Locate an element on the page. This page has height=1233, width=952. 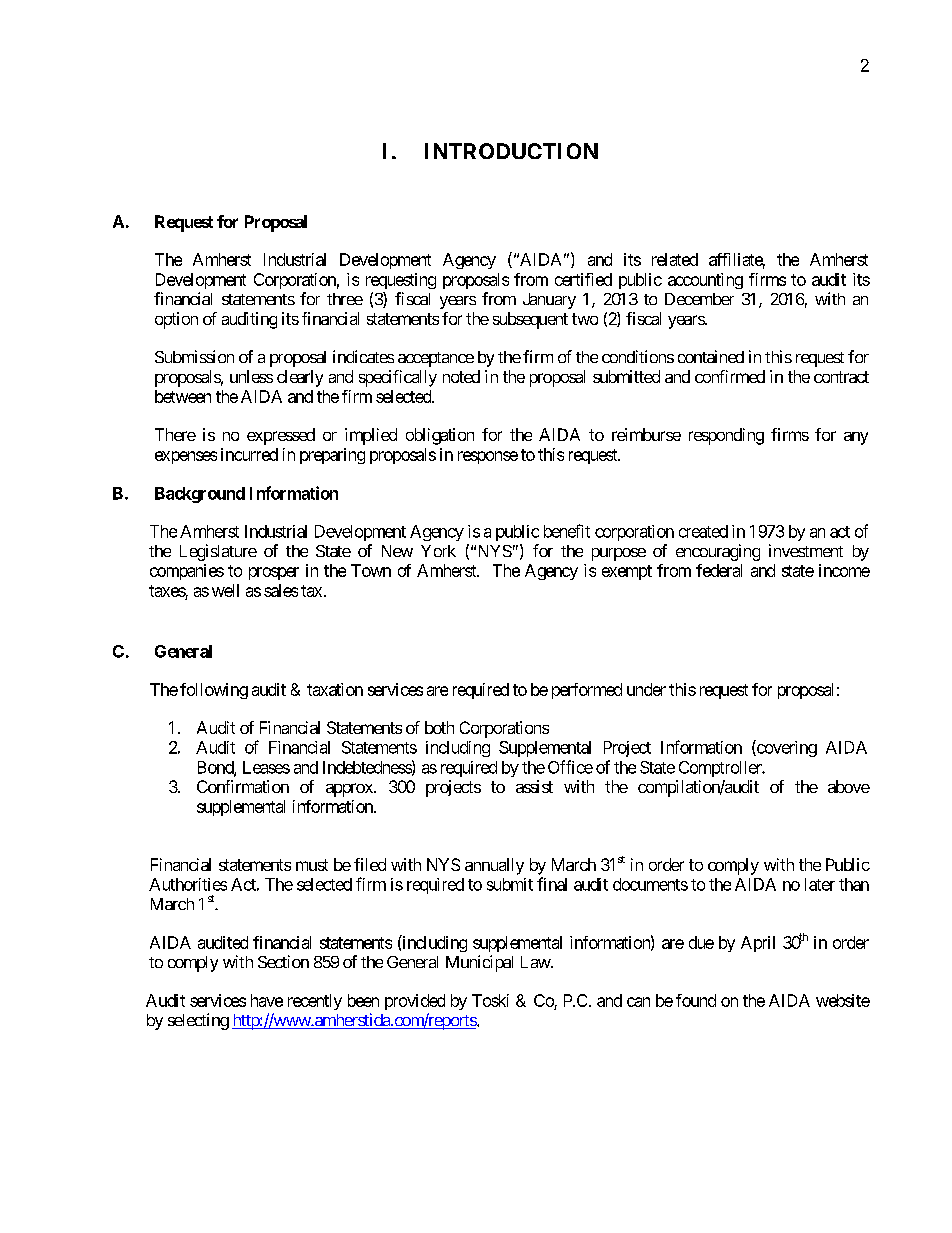
clearly is located at coordinates (300, 378).
